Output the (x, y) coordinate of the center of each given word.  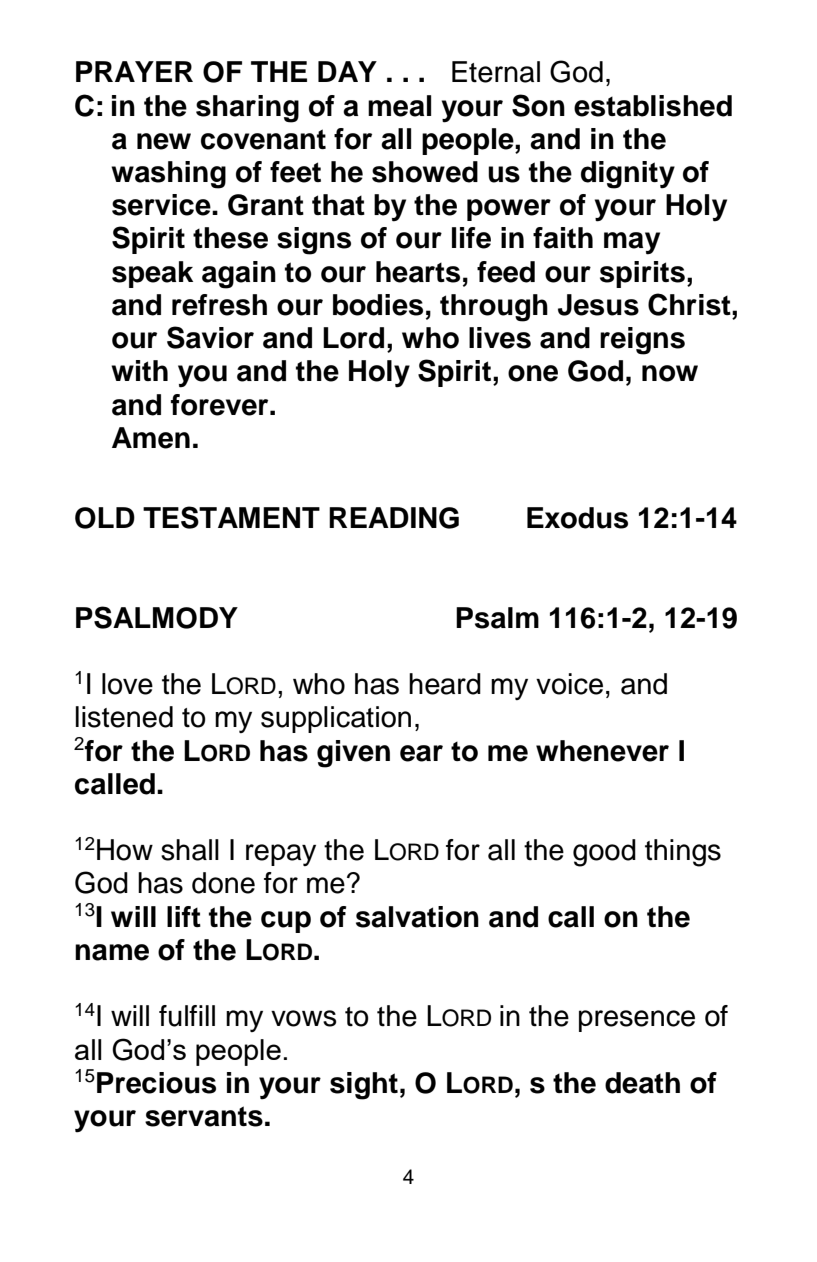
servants (204, 1116)
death (642, 1083)
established (653, 106)
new (164, 141)
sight (364, 1086)
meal (399, 106)
